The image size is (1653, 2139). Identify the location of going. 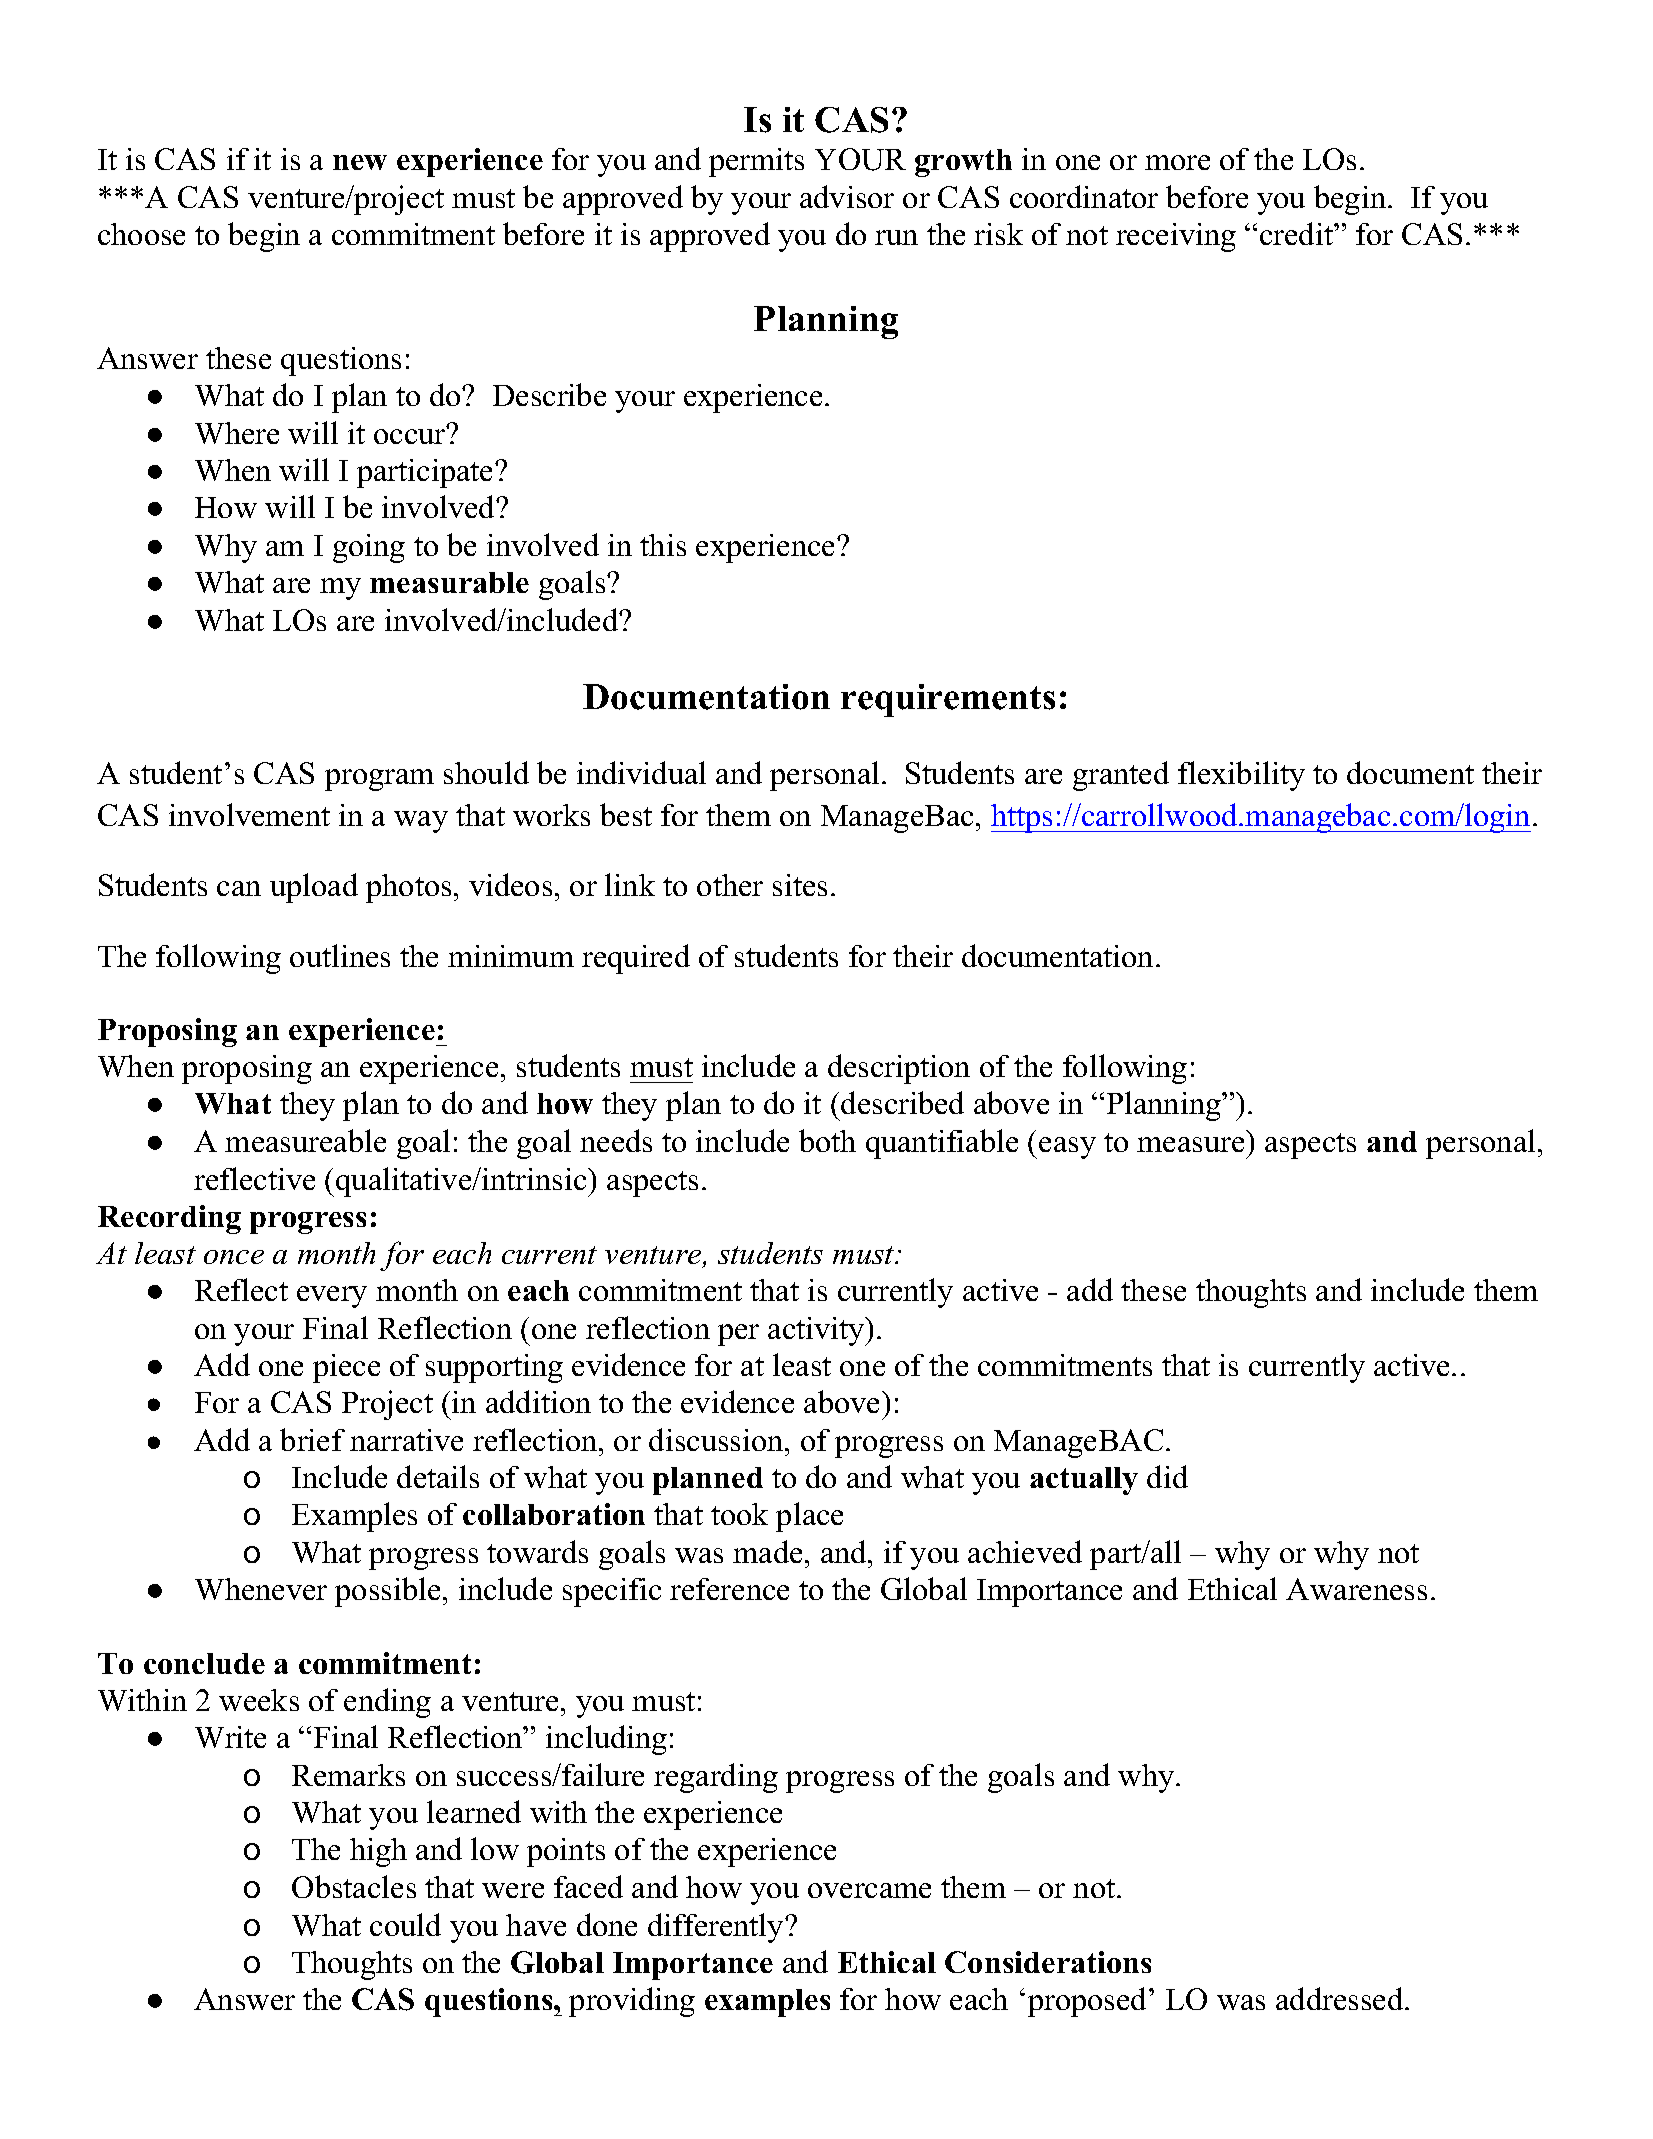
(369, 548).
